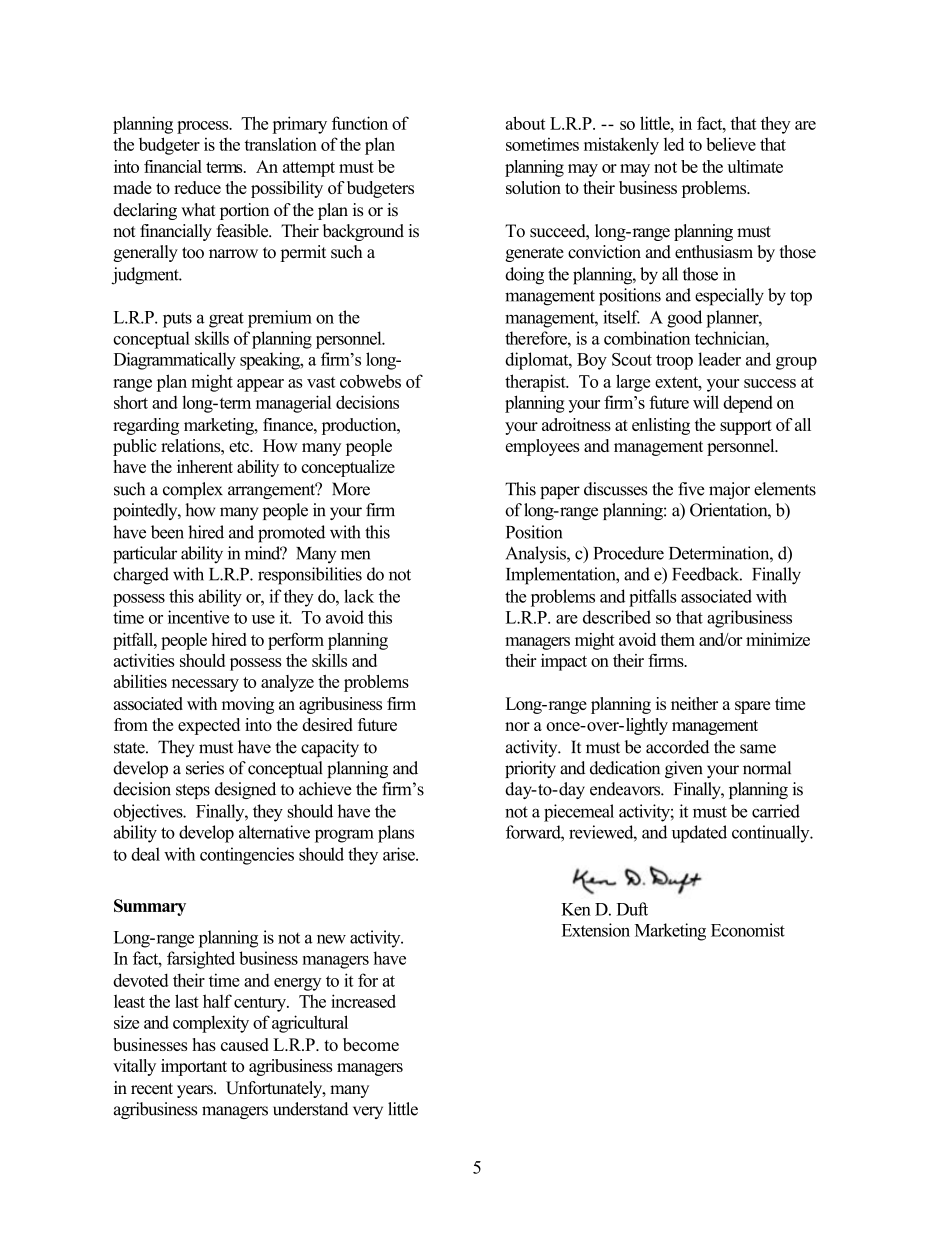  I want to click on about, so click(525, 123).
